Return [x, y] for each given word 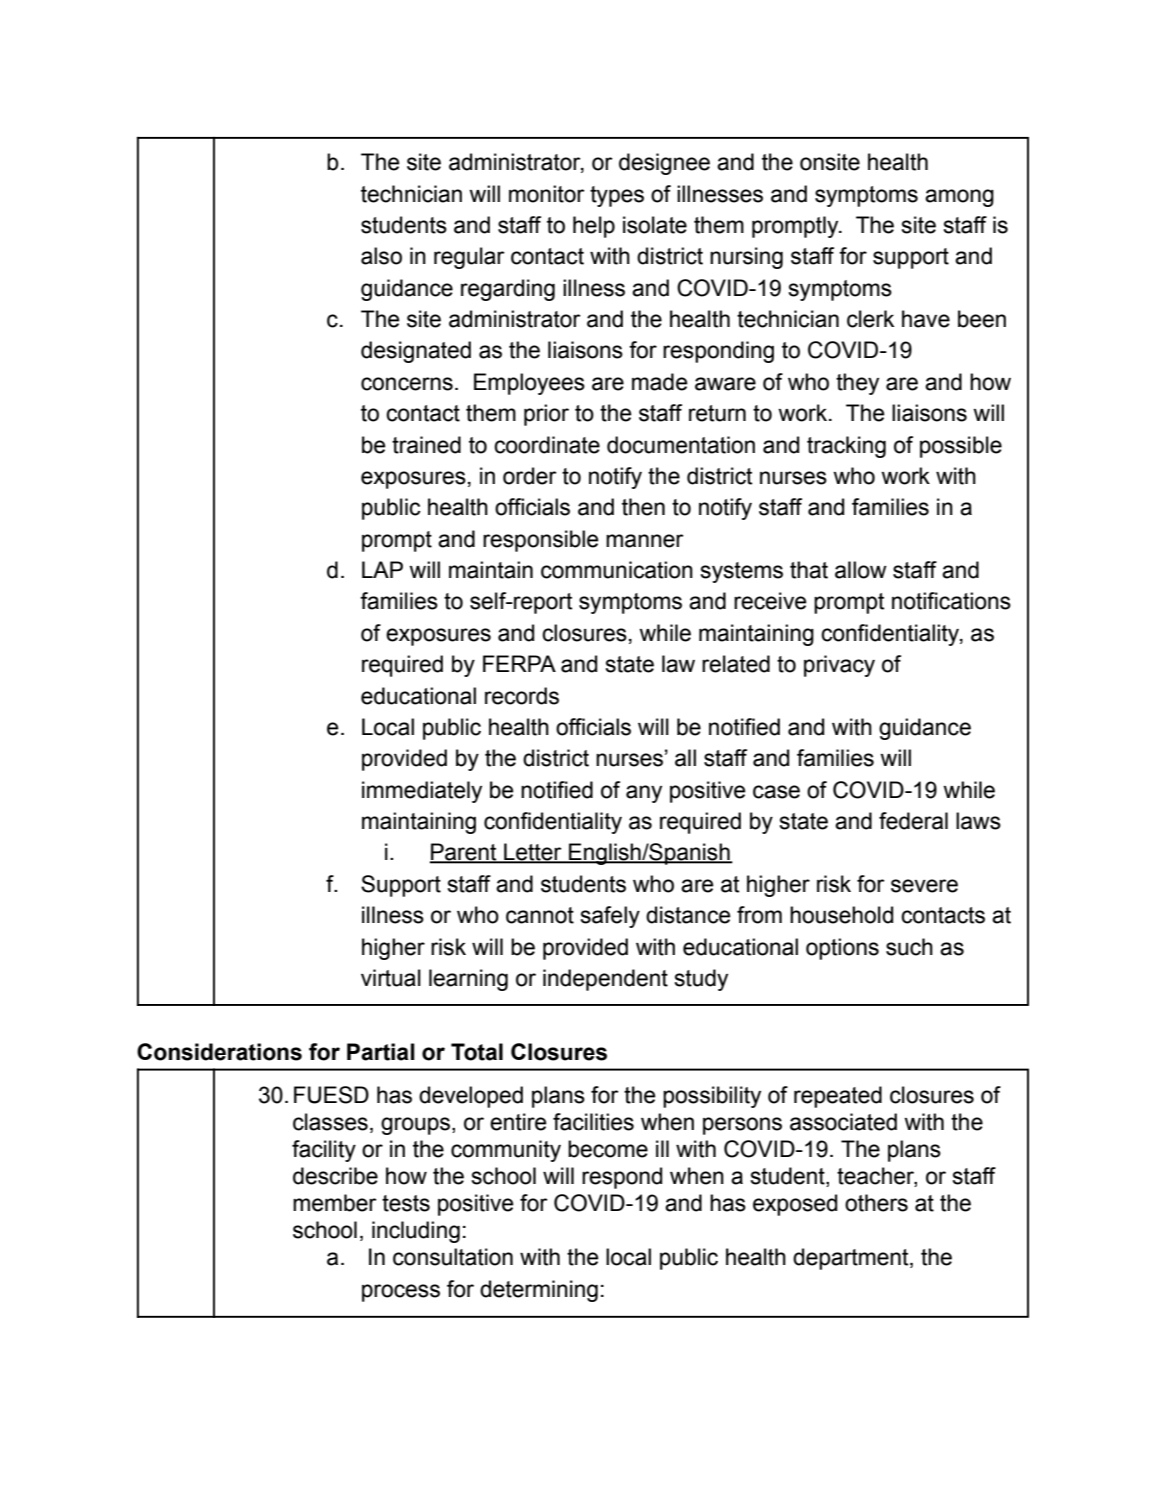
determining [539, 1291]
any [644, 794]
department [852, 1259]
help [594, 227]
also [381, 256]
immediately [422, 792]
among [959, 198]
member [335, 1203]
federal [913, 821]
